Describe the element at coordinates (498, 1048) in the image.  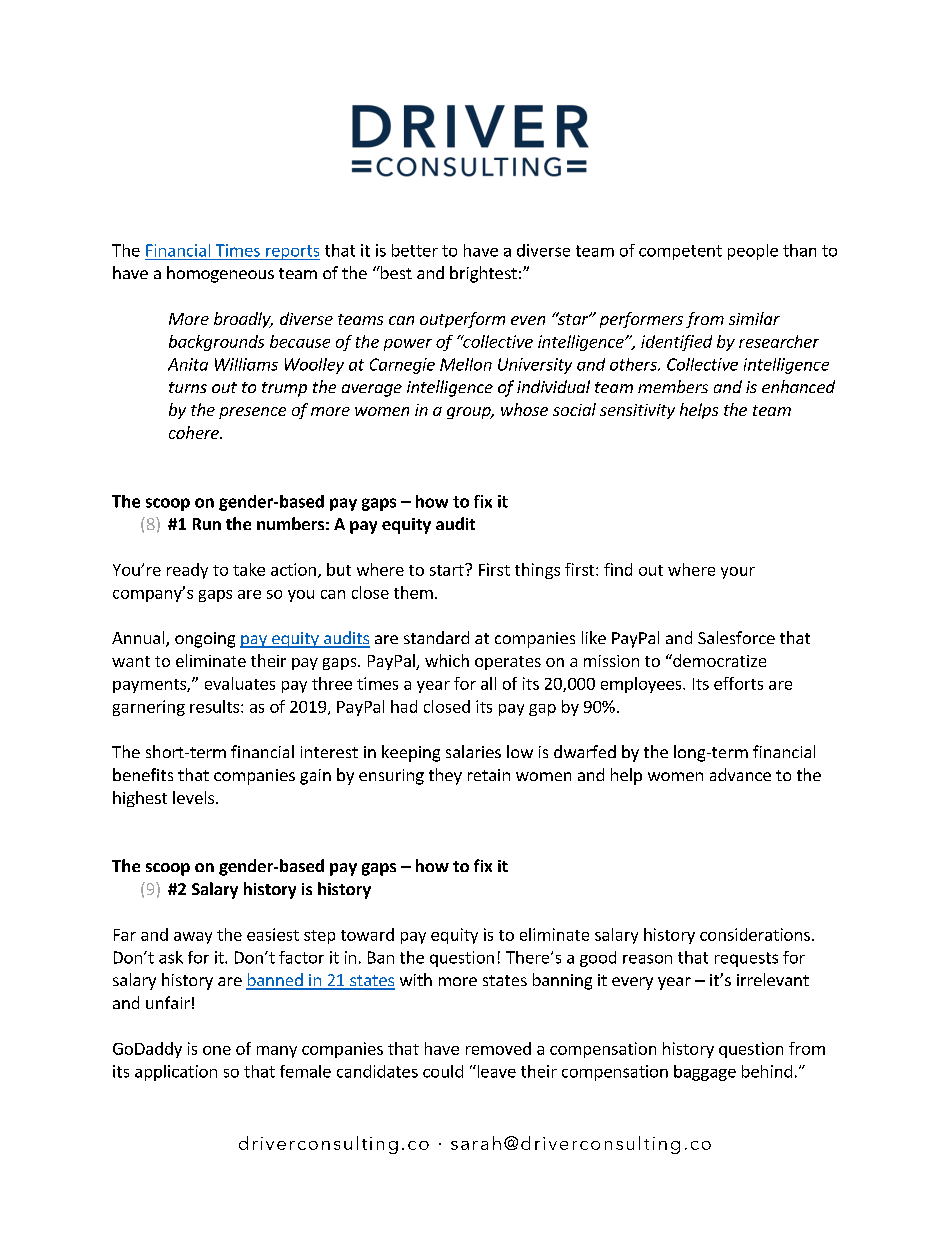
I see `removed` at that location.
